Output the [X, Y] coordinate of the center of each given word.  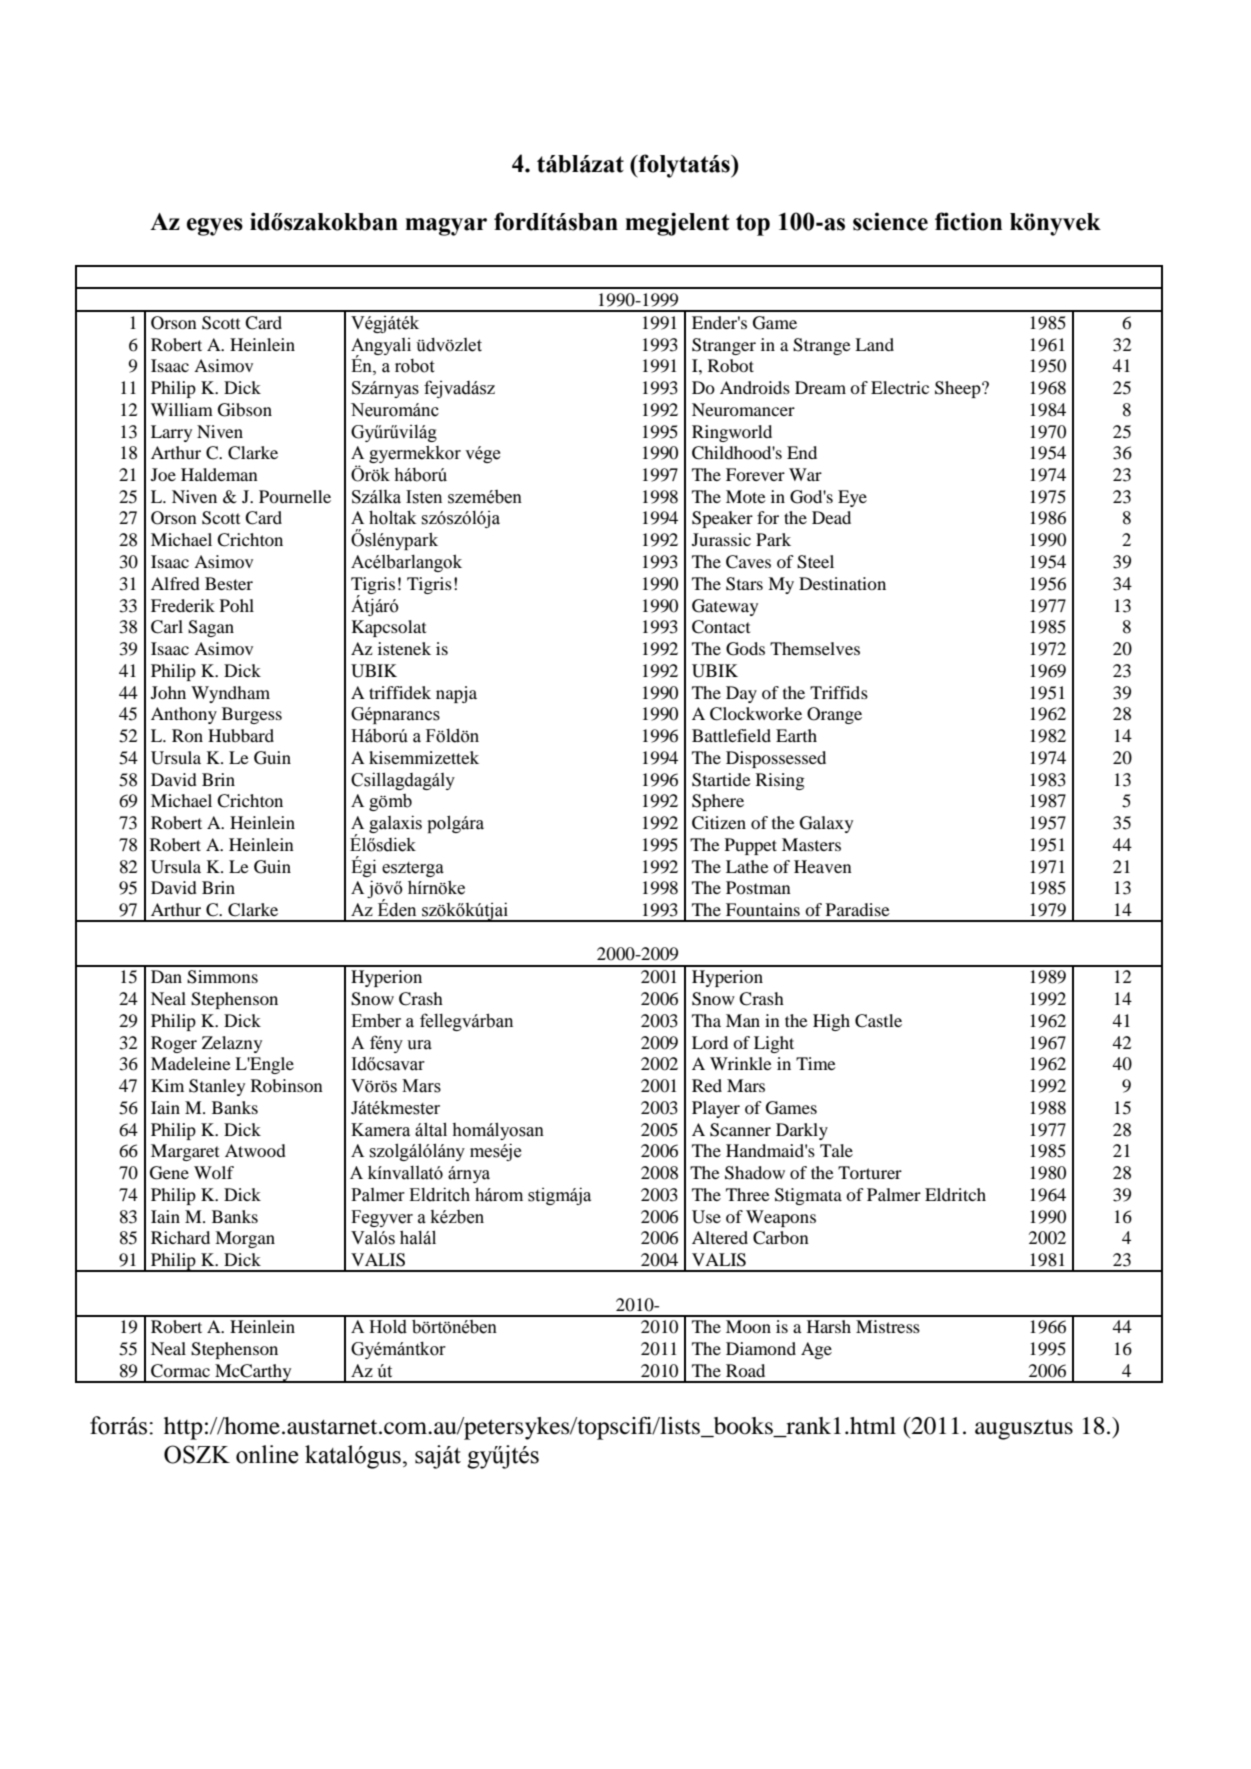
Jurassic [721, 539]
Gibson [245, 410]
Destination [842, 583]
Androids [755, 387]
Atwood [255, 1150]
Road [745, 1370]
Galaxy [826, 824]
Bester [229, 583]
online [267, 1454]
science [890, 221]
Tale [836, 1150]
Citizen [719, 823]
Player [716, 1109]
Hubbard [241, 735]
